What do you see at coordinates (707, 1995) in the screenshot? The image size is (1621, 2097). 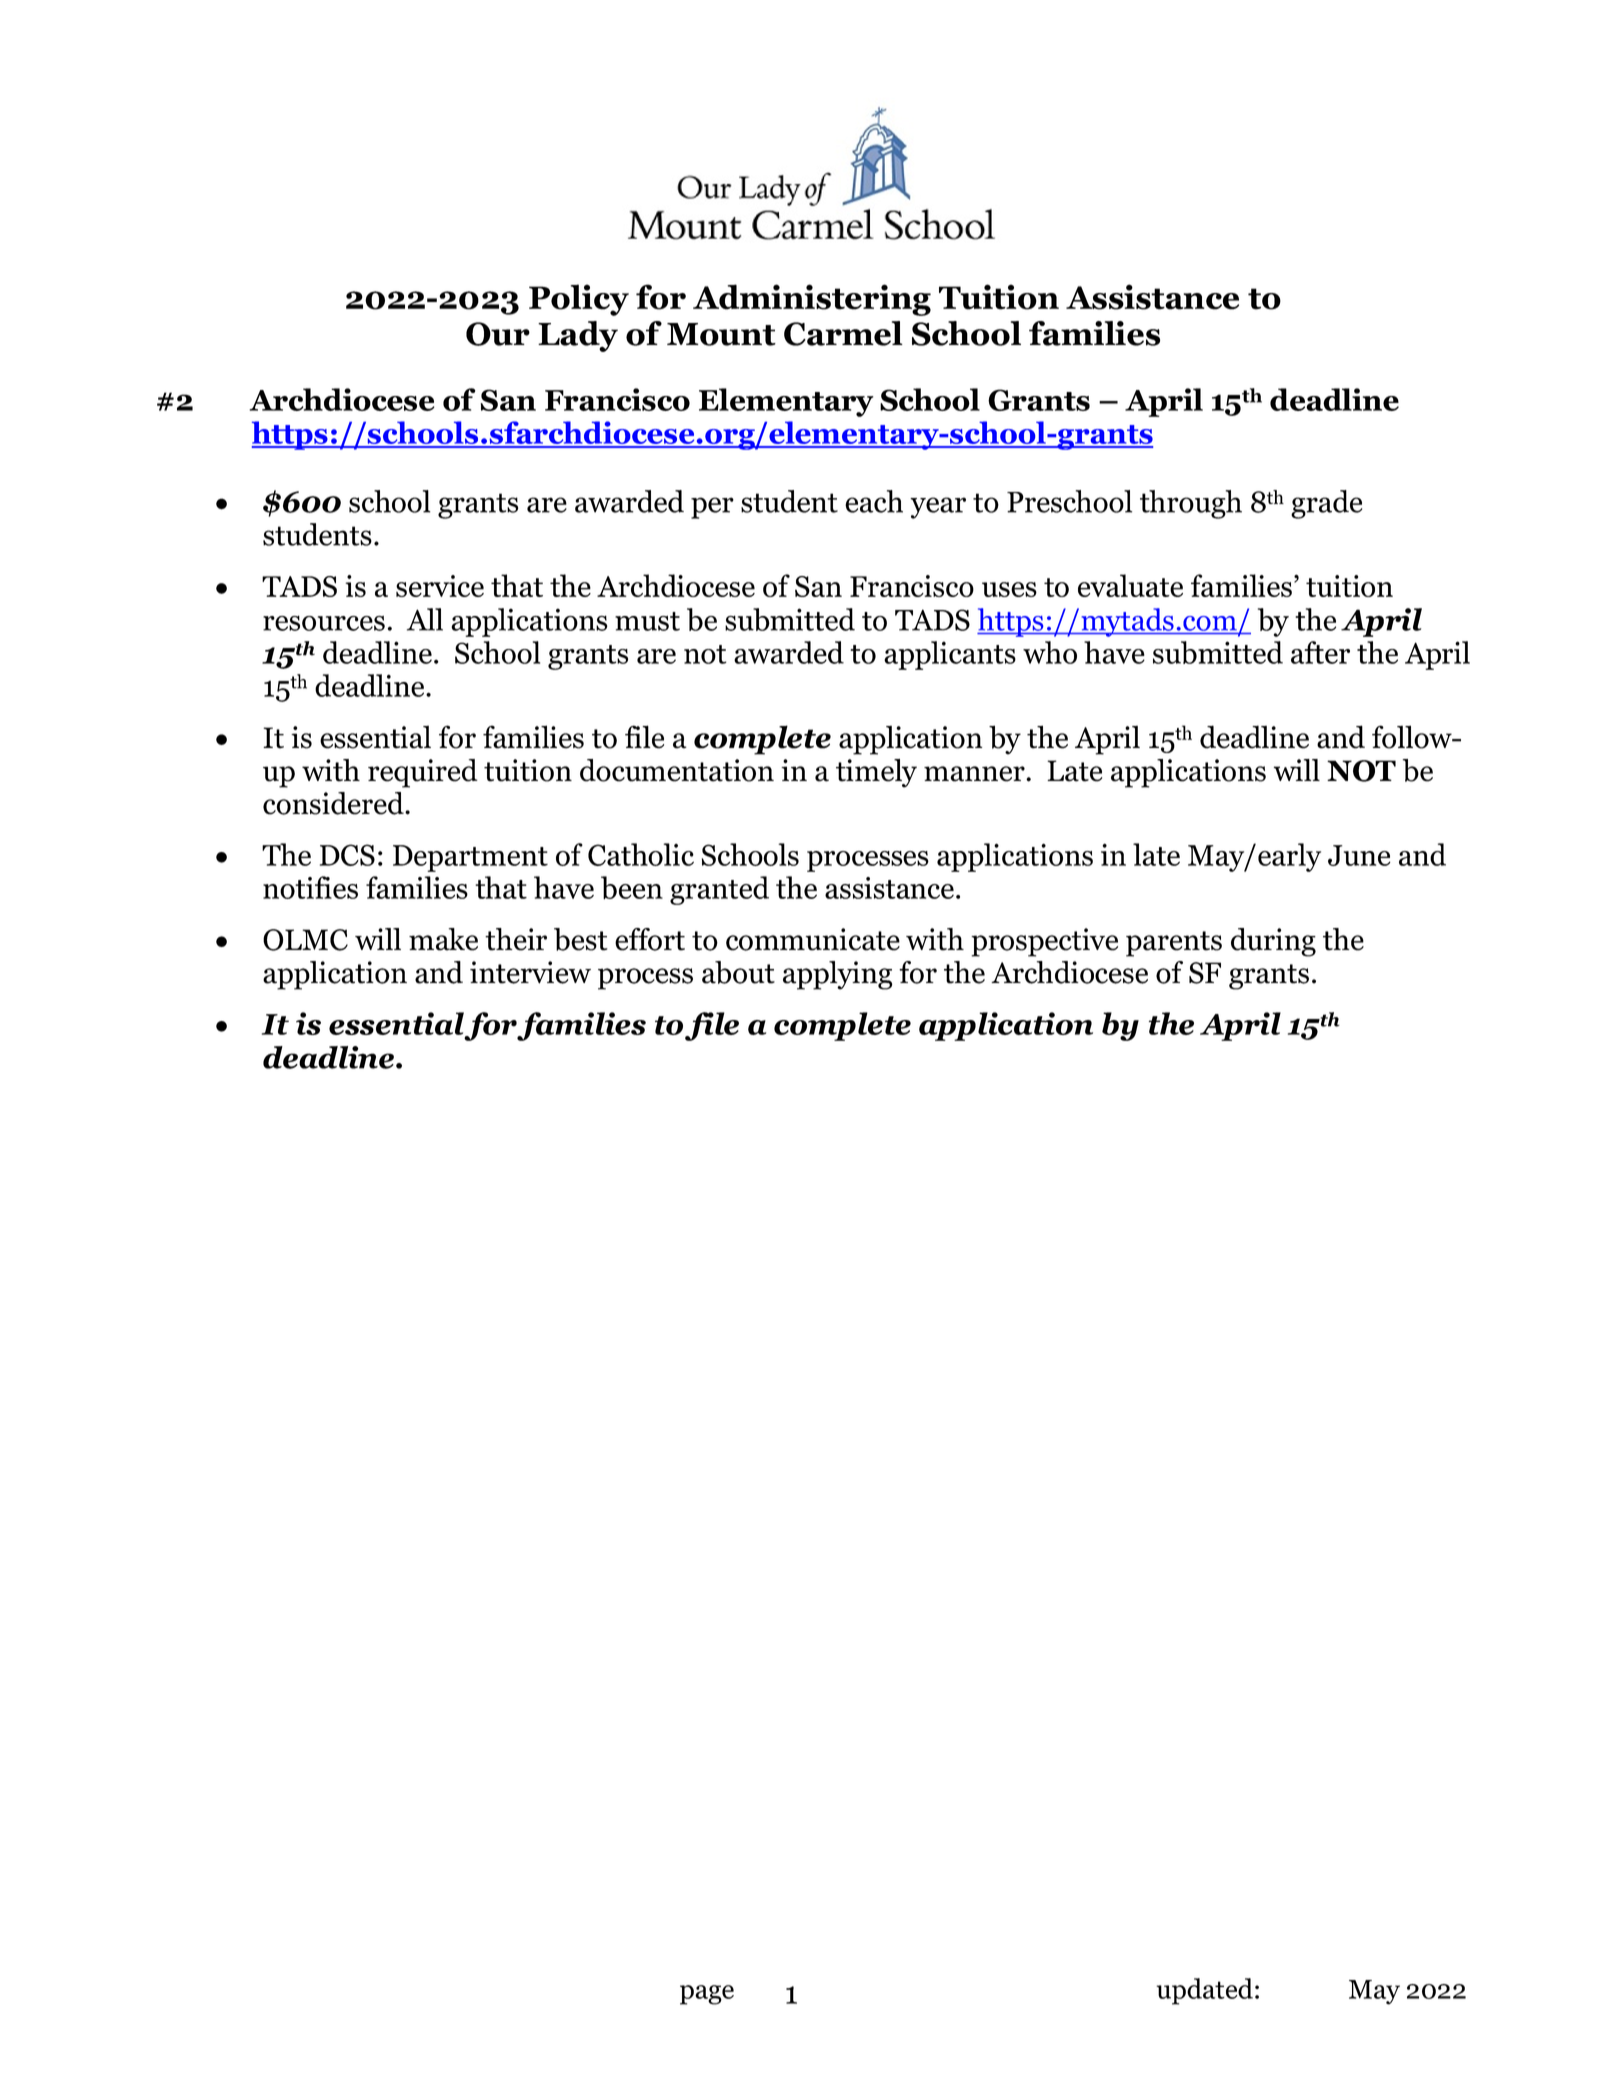 I see `page` at bounding box center [707, 1995].
